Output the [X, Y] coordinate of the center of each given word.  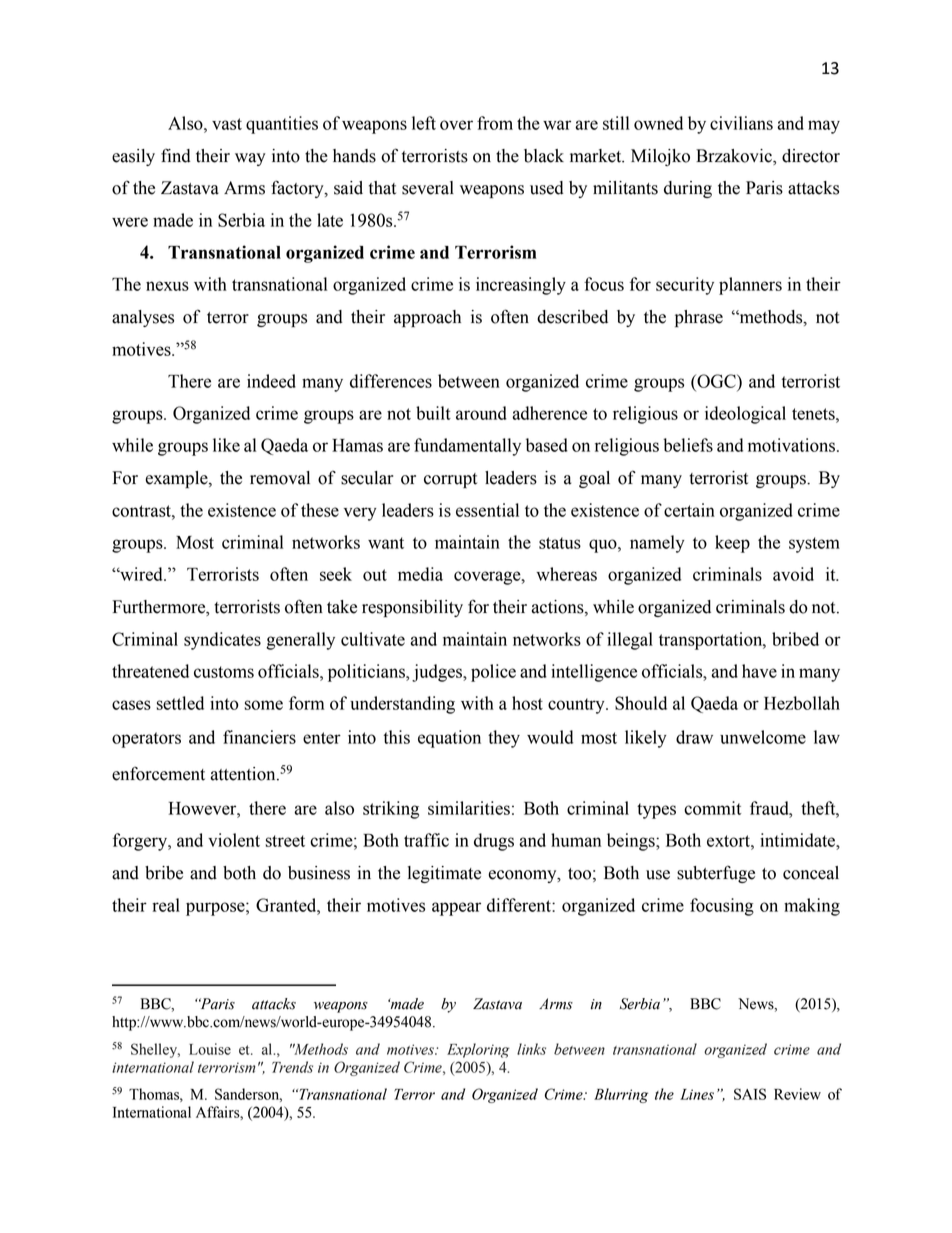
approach [427, 318]
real [166, 905]
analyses [143, 318]
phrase [699, 318]
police [493, 673]
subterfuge [716, 874]
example [177, 479]
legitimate [444, 874]
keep [732, 544]
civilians [741, 123]
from [495, 123]
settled [180, 703]
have [759, 671]
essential [487, 510]
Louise [210, 1049]
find [176, 156]
